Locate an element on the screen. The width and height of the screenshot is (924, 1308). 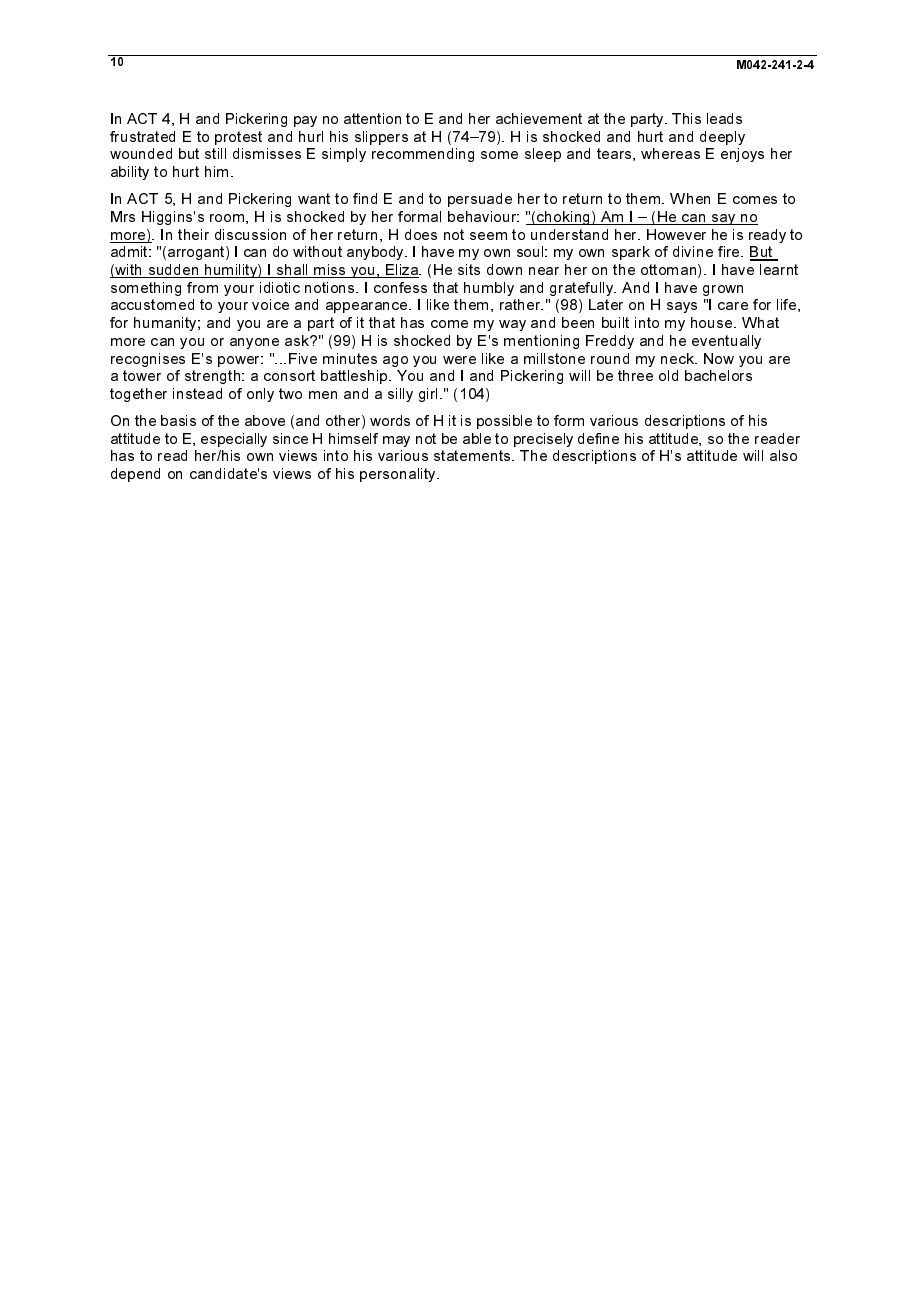
instead is located at coordinates (197, 393).
